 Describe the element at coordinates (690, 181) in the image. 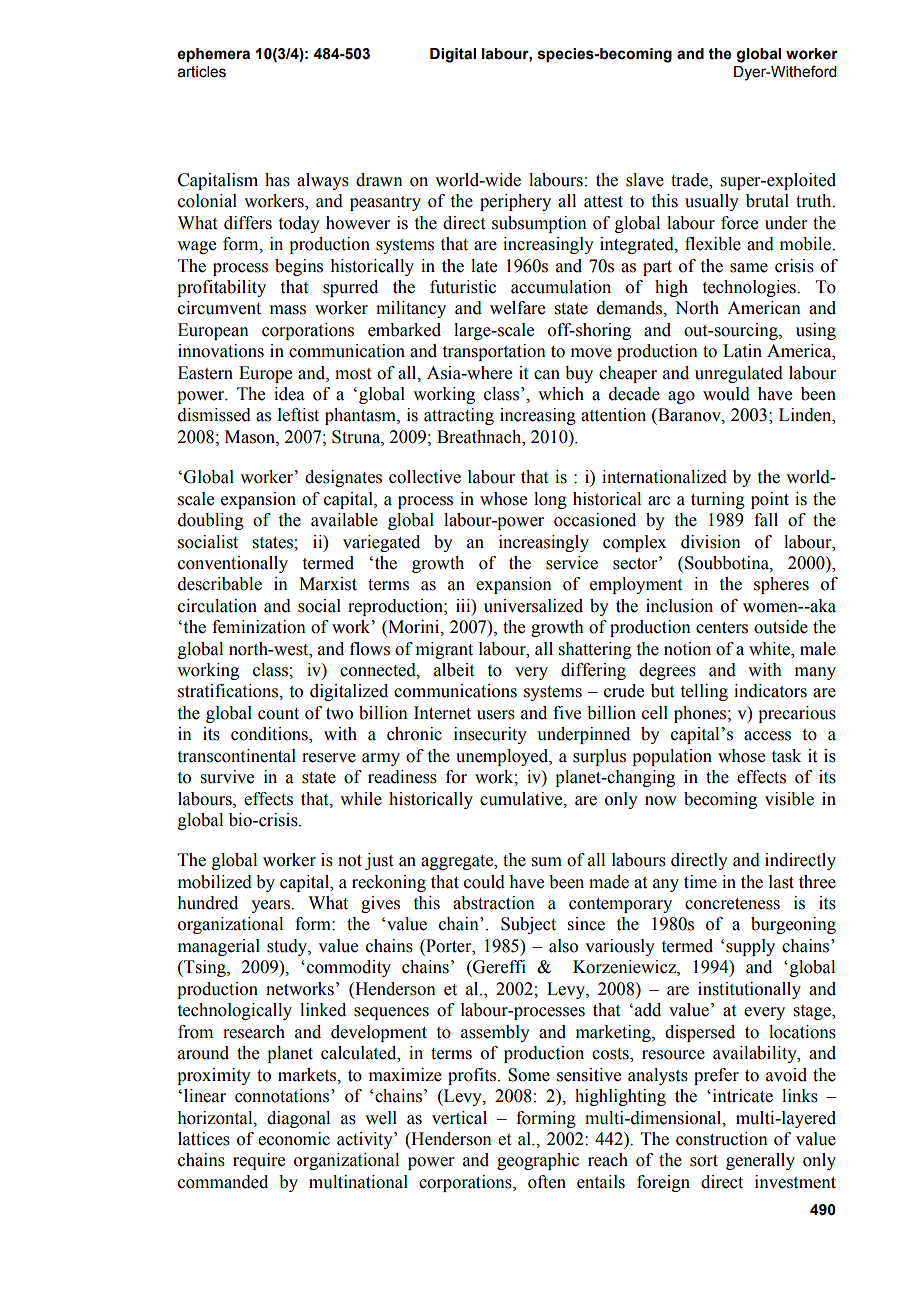

I see `trade` at that location.
